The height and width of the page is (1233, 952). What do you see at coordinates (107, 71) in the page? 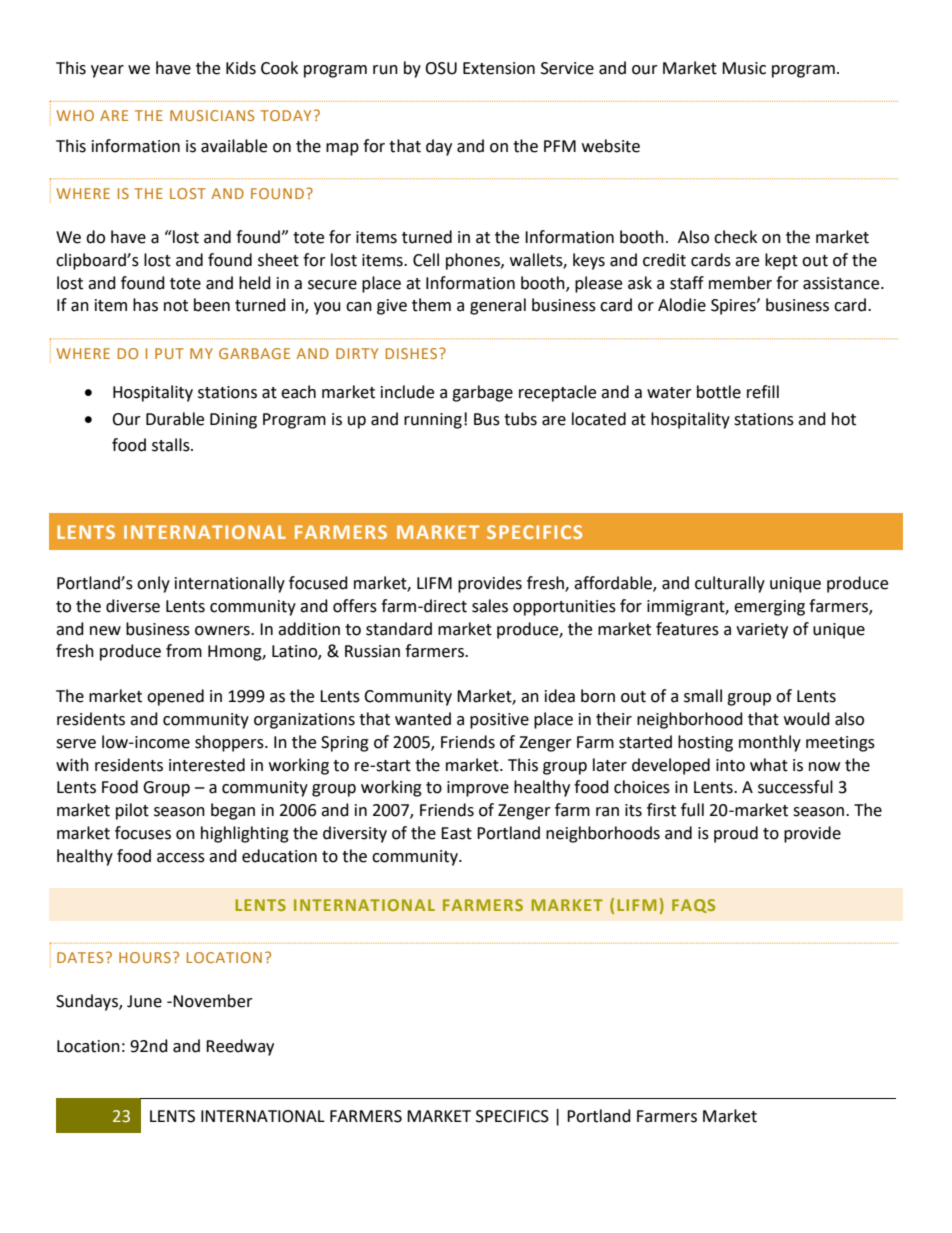
I see `year` at bounding box center [107, 71].
